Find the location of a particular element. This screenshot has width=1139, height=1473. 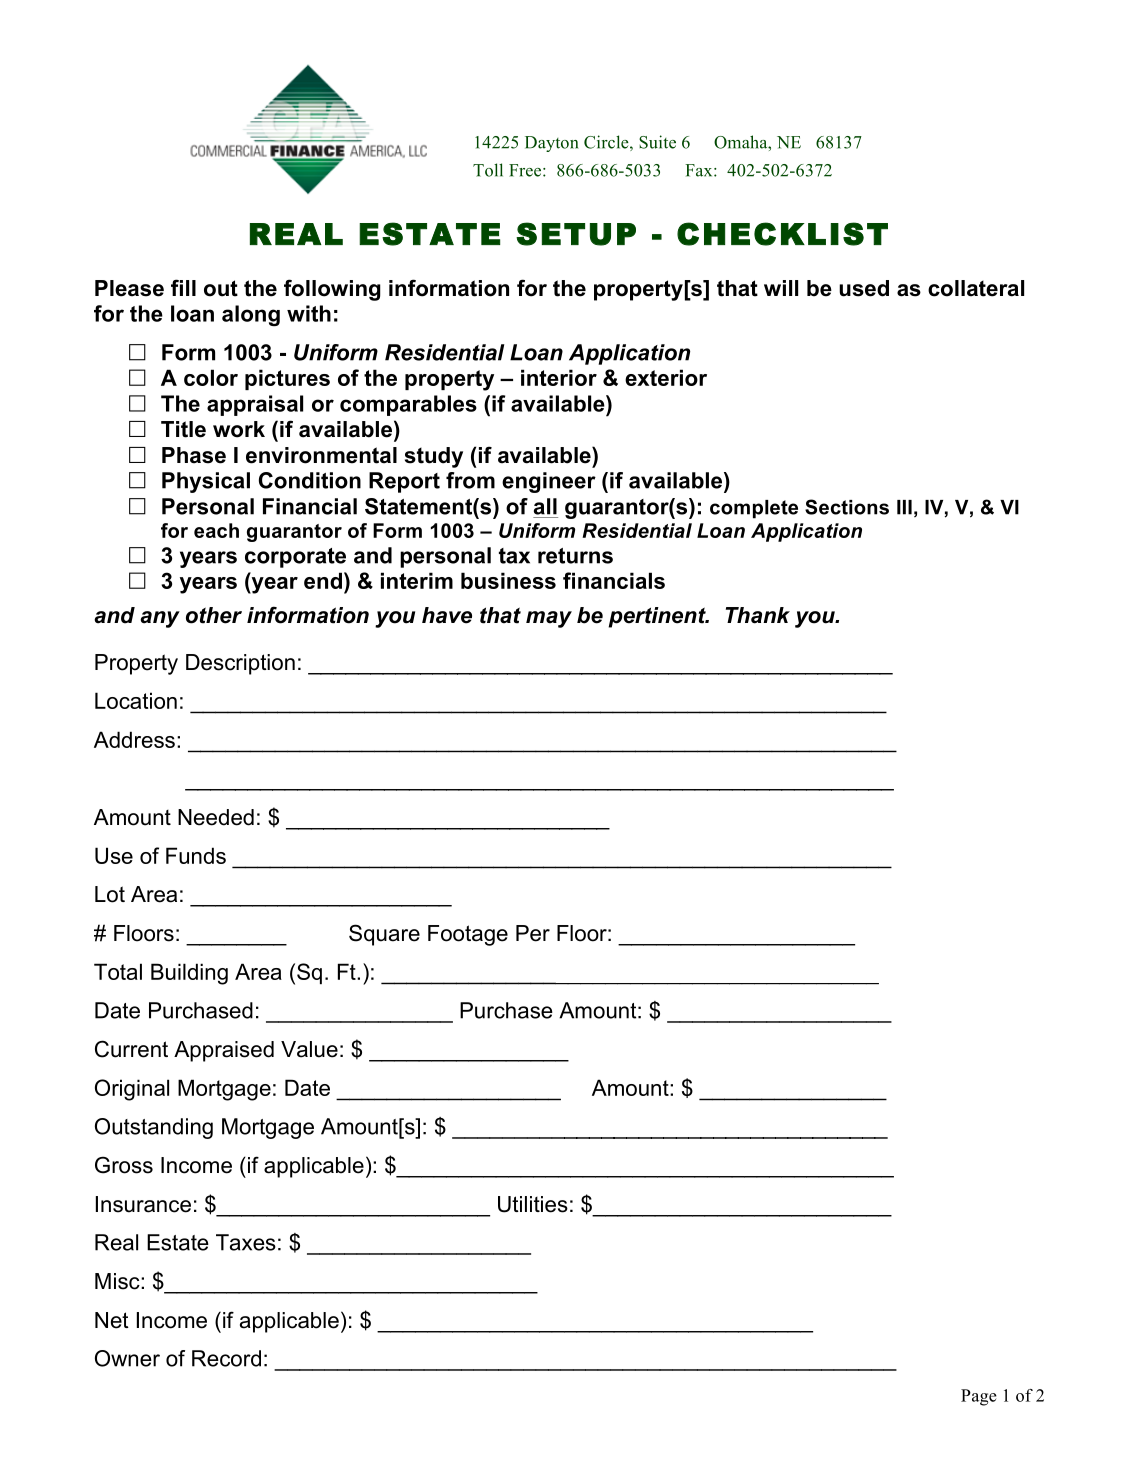

pertinent is located at coordinates (658, 617).
